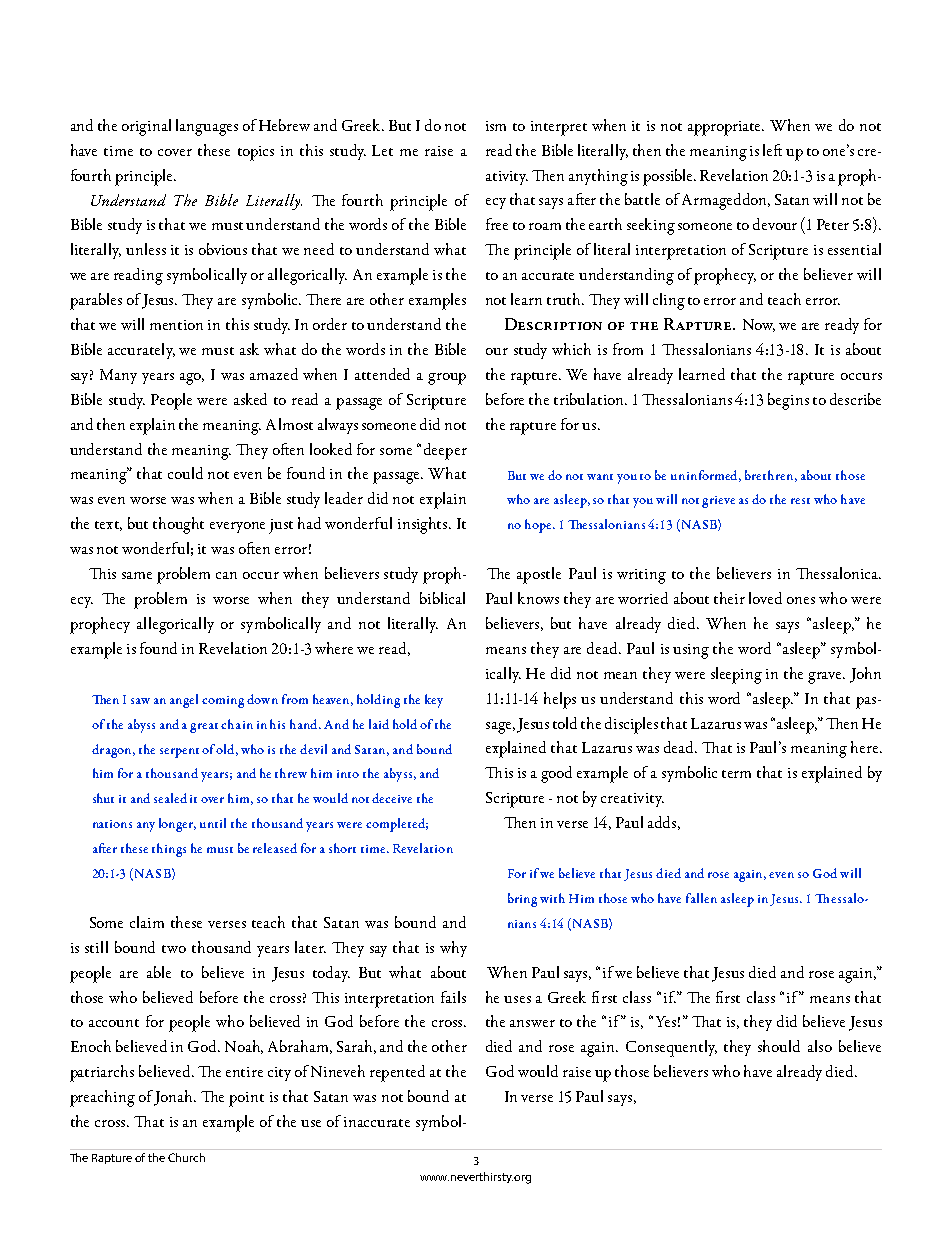 The height and width of the document is (1233, 952). Describe the element at coordinates (497, 224) in the document. I see `free` at that location.
